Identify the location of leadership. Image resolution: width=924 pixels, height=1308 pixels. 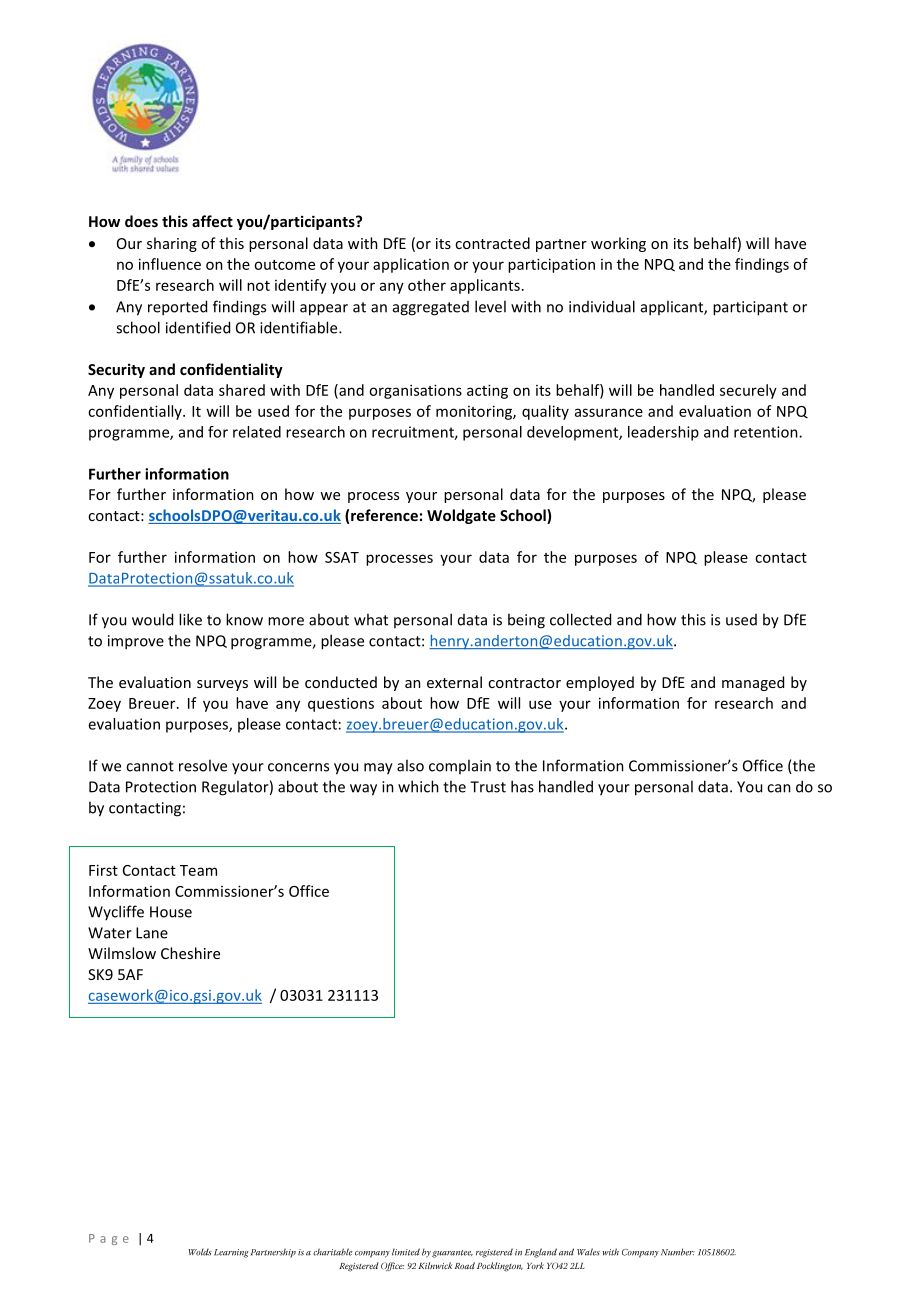
(663, 433).
